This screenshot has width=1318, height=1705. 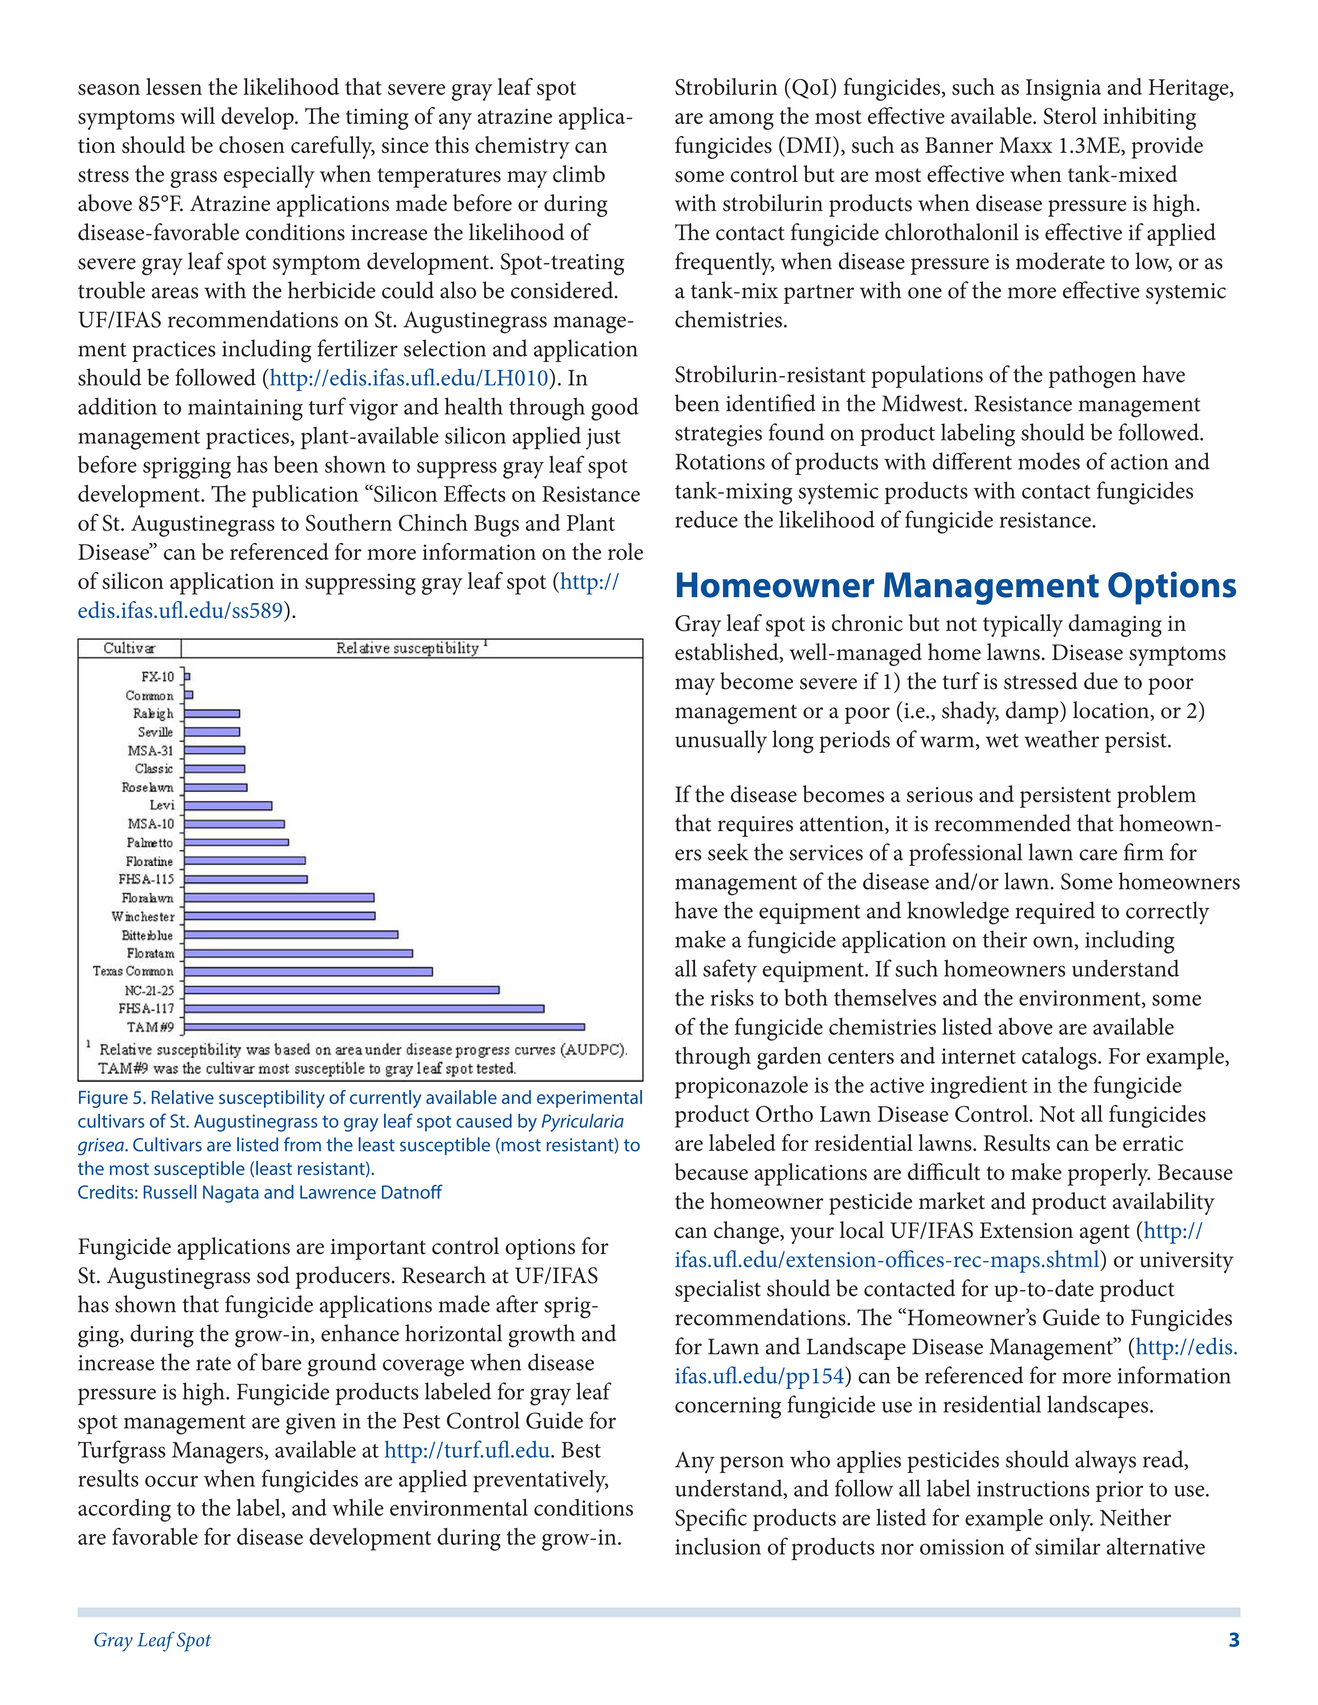 I want to click on chosen, so click(x=252, y=144).
